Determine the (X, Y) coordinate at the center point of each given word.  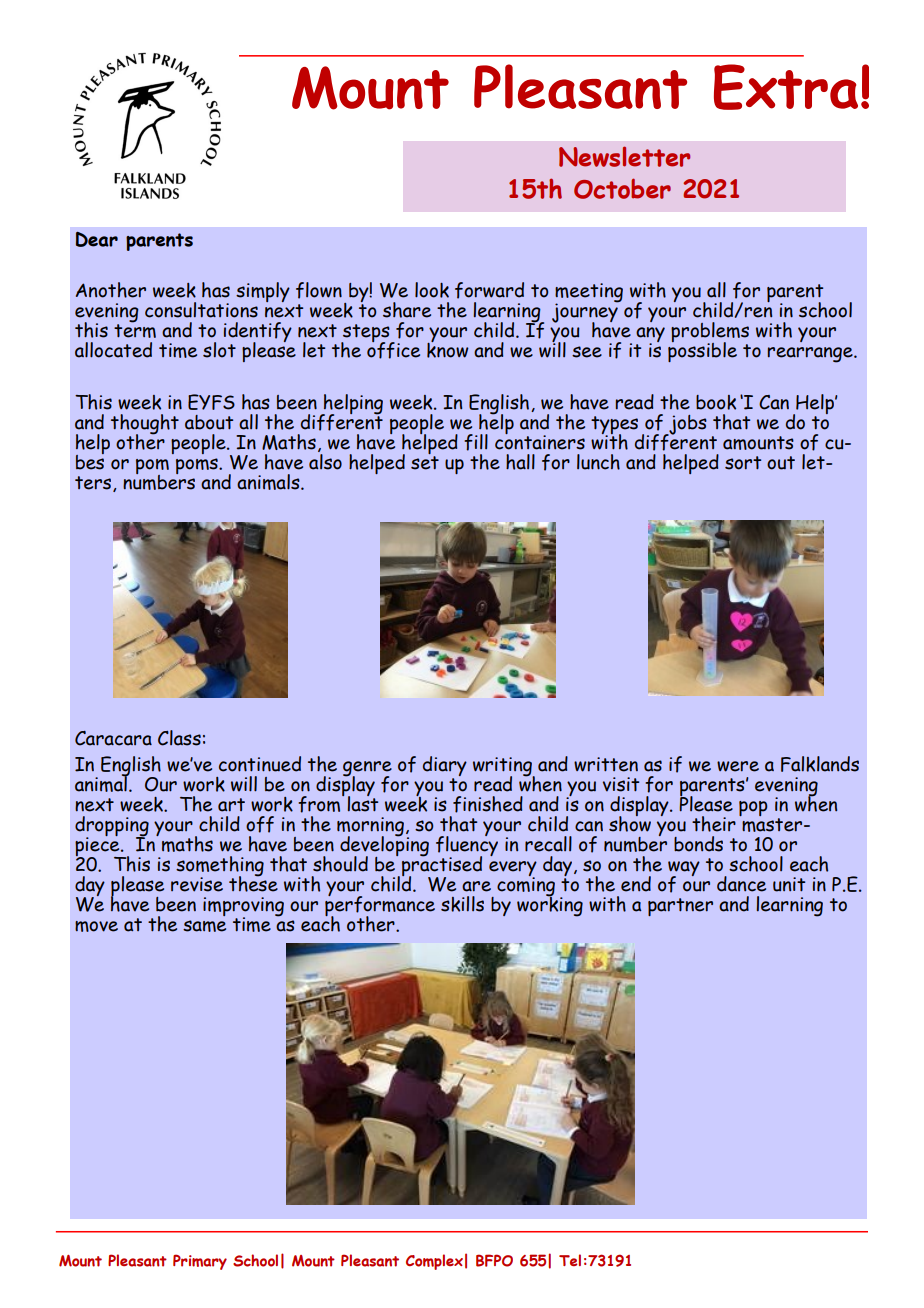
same (204, 926)
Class (179, 738)
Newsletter (624, 156)
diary (445, 767)
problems (710, 333)
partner (680, 907)
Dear (97, 239)
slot (219, 350)
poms (198, 466)
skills (462, 904)
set (425, 461)
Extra (786, 87)
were (738, 766)
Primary (200, 1262)
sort (743, 463)
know (448, 349)
